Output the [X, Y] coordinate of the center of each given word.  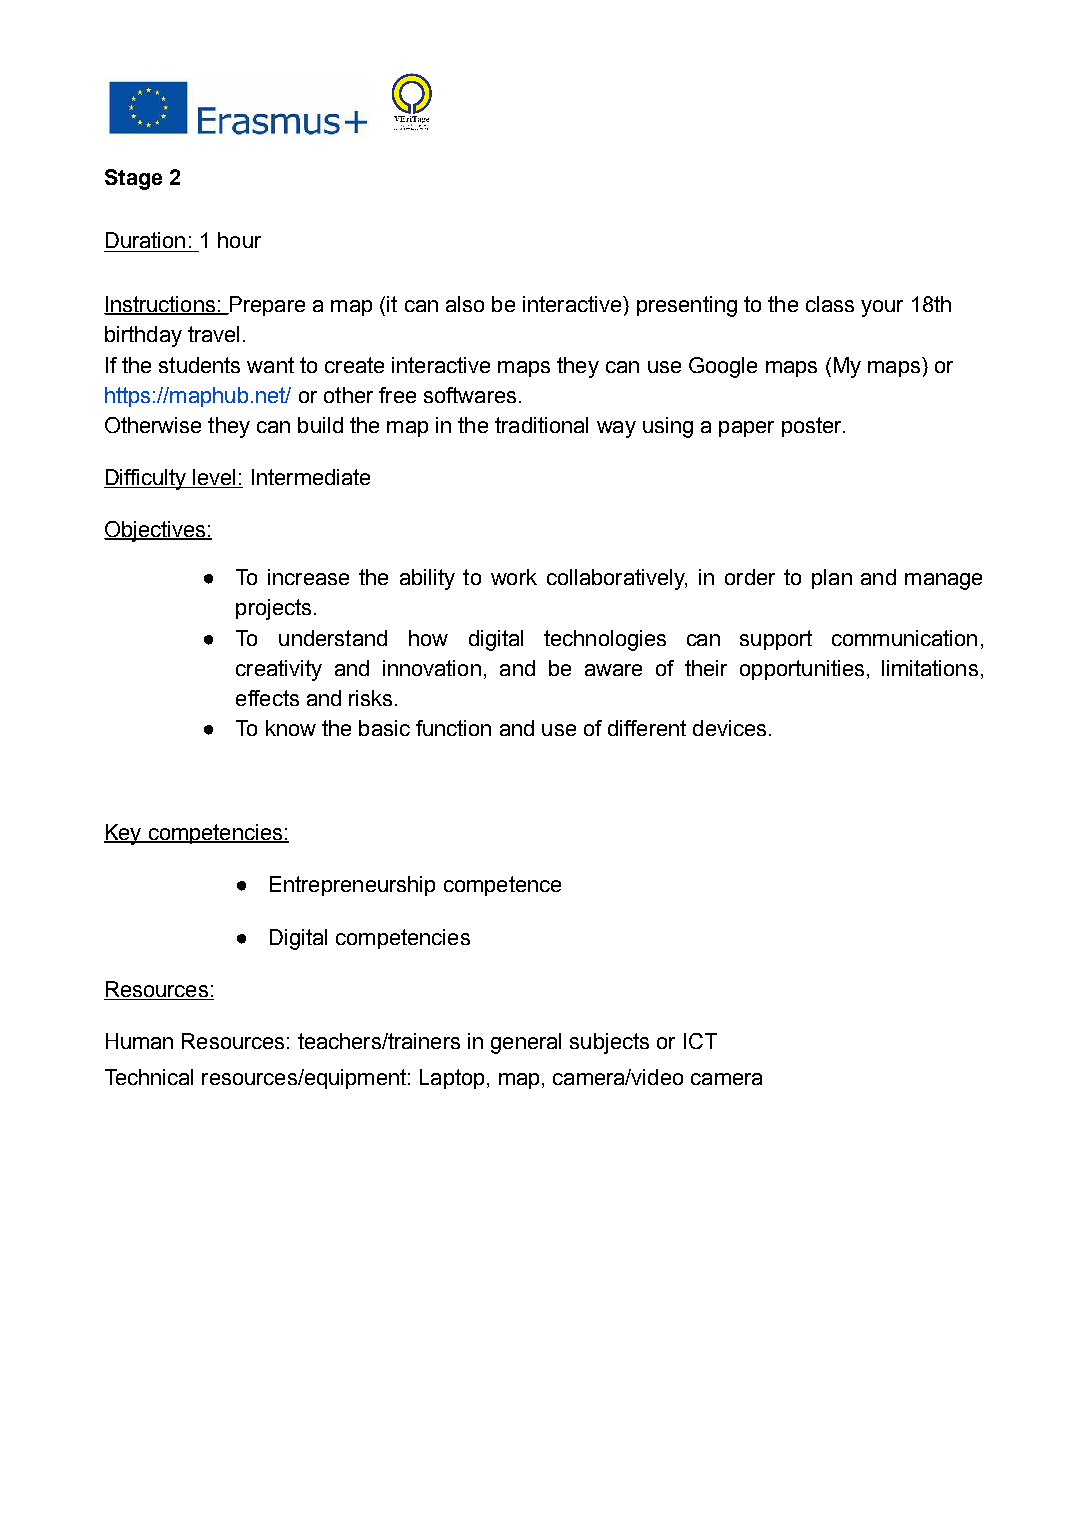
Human [139, 1041]
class [830, 304]
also [465, 304]
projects [273, 609]
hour [239, 240]
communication [904, 638]
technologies [605, 640]
